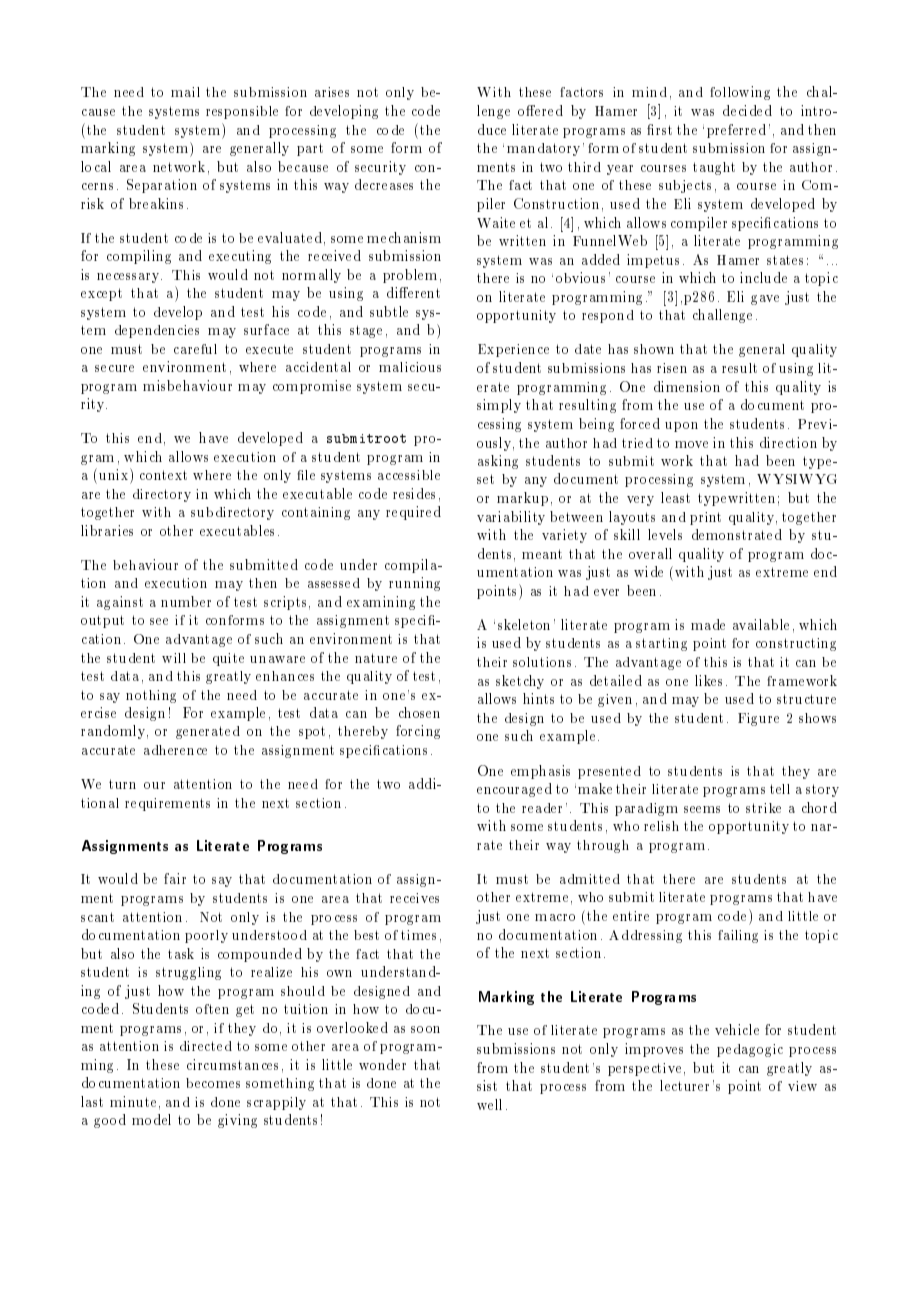 This screenshot has height=1308, width=924. What do you see at coordinates (498, 462) in the screenshot?
I see `asking` at bounding box center [498, 462].
